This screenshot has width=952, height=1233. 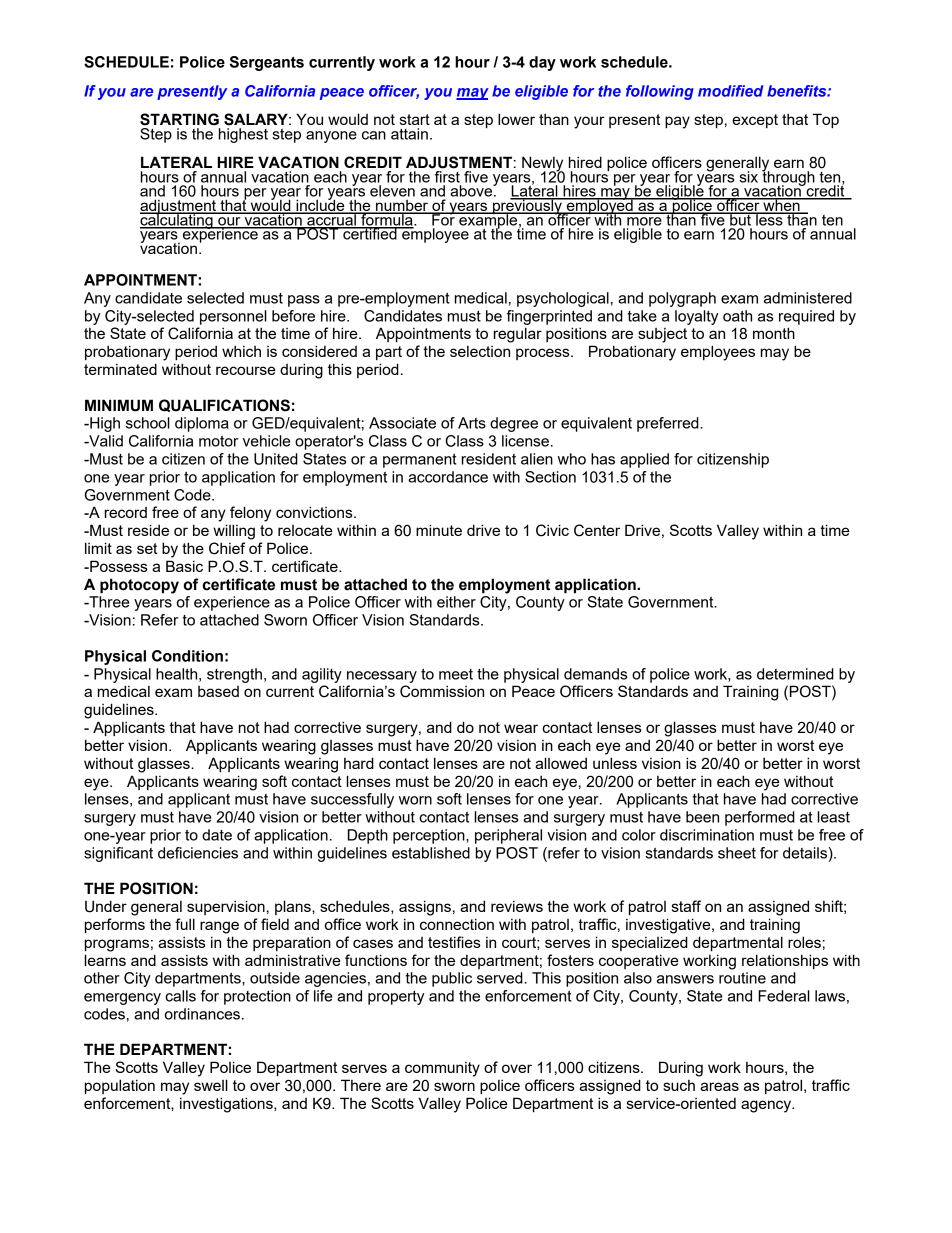 What do you see at coordinates (442, 1069) in the screenshot?
I see `community` at bounding box center [442, 1069].
